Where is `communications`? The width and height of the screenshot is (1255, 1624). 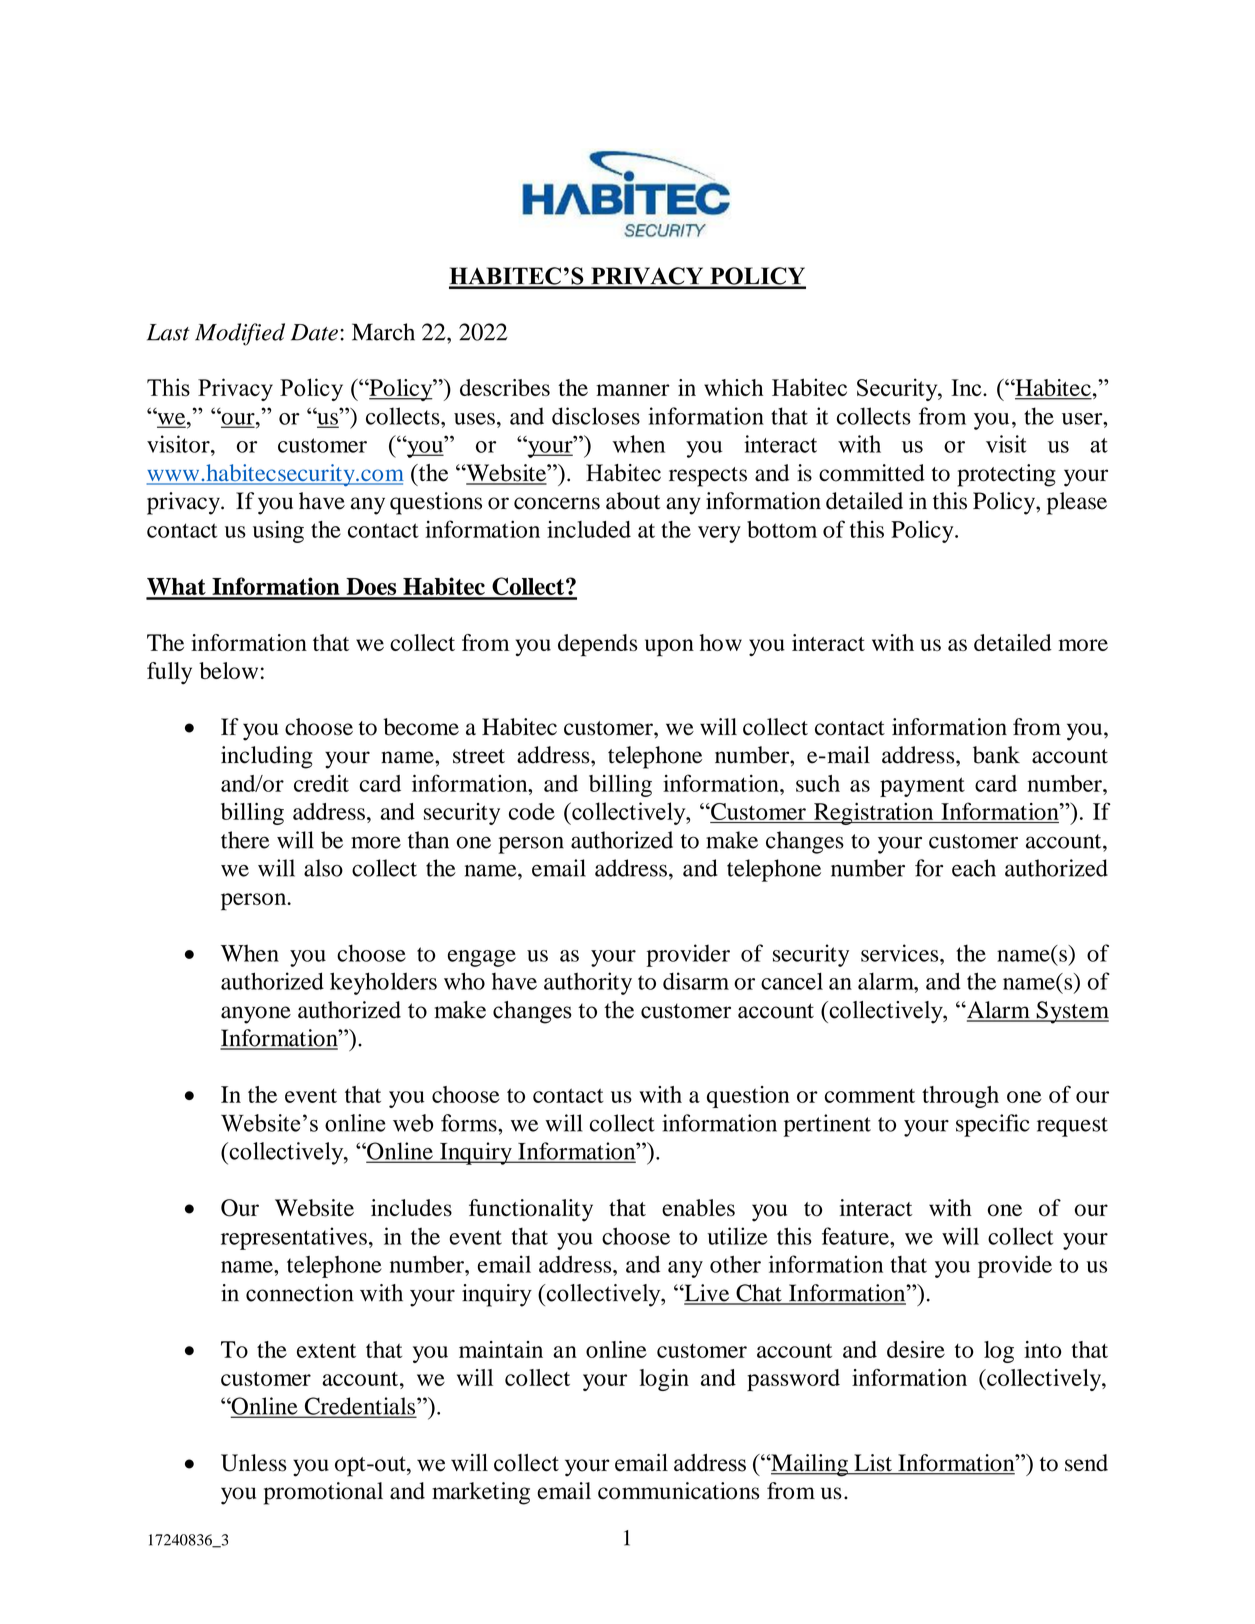 communications is located at coordinates (678, 1491).
